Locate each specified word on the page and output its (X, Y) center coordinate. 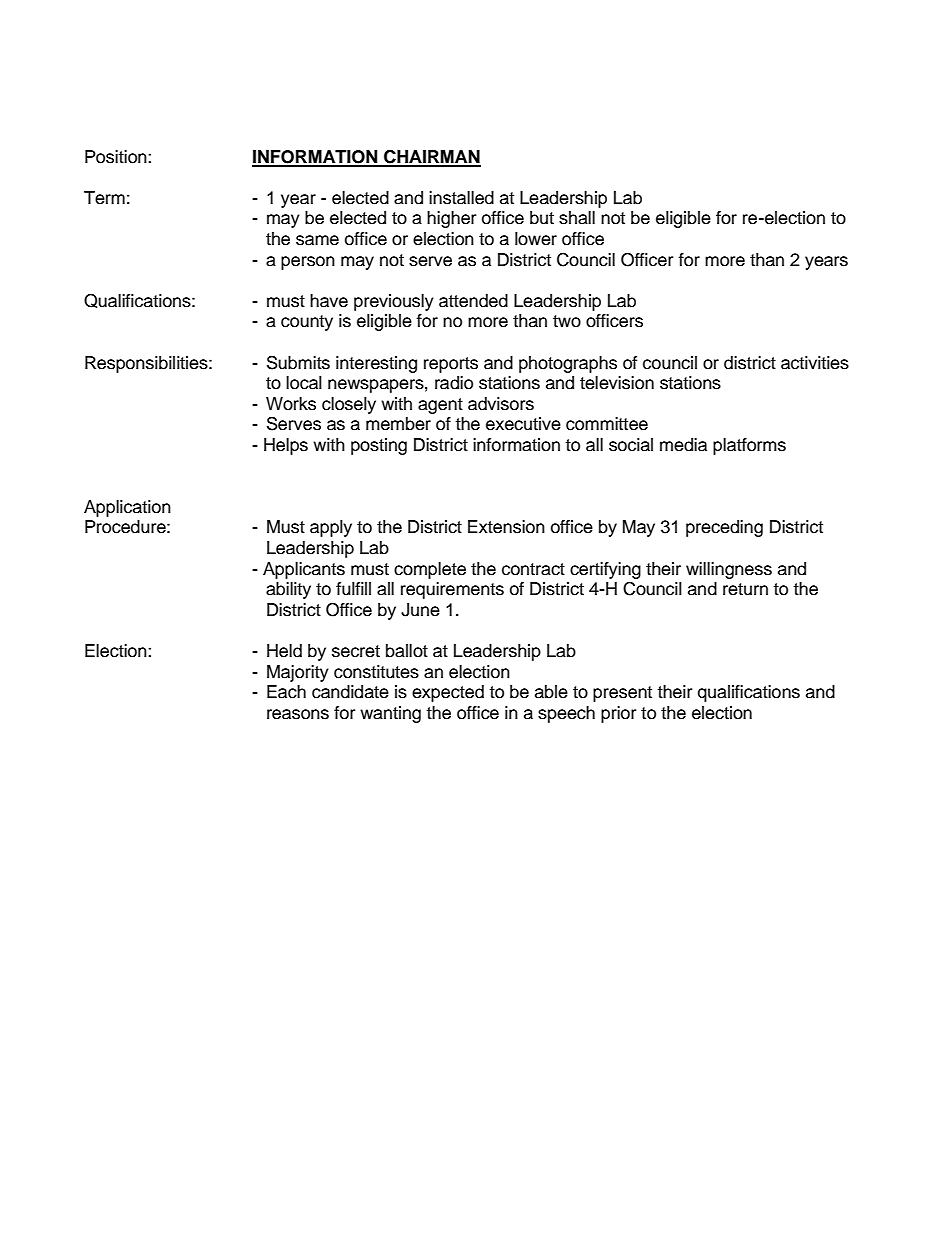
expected (448, 693)
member (398, 424)
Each (286, 692)
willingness (729, 570)
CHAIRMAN (431, 158)
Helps (286, 446)
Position (117, 157)
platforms (749, 446)
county (307, 323)
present (622, 694)
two (567, 321)
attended (473, 301)
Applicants (304, 570)
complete (430, 570)
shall (577, 218)
